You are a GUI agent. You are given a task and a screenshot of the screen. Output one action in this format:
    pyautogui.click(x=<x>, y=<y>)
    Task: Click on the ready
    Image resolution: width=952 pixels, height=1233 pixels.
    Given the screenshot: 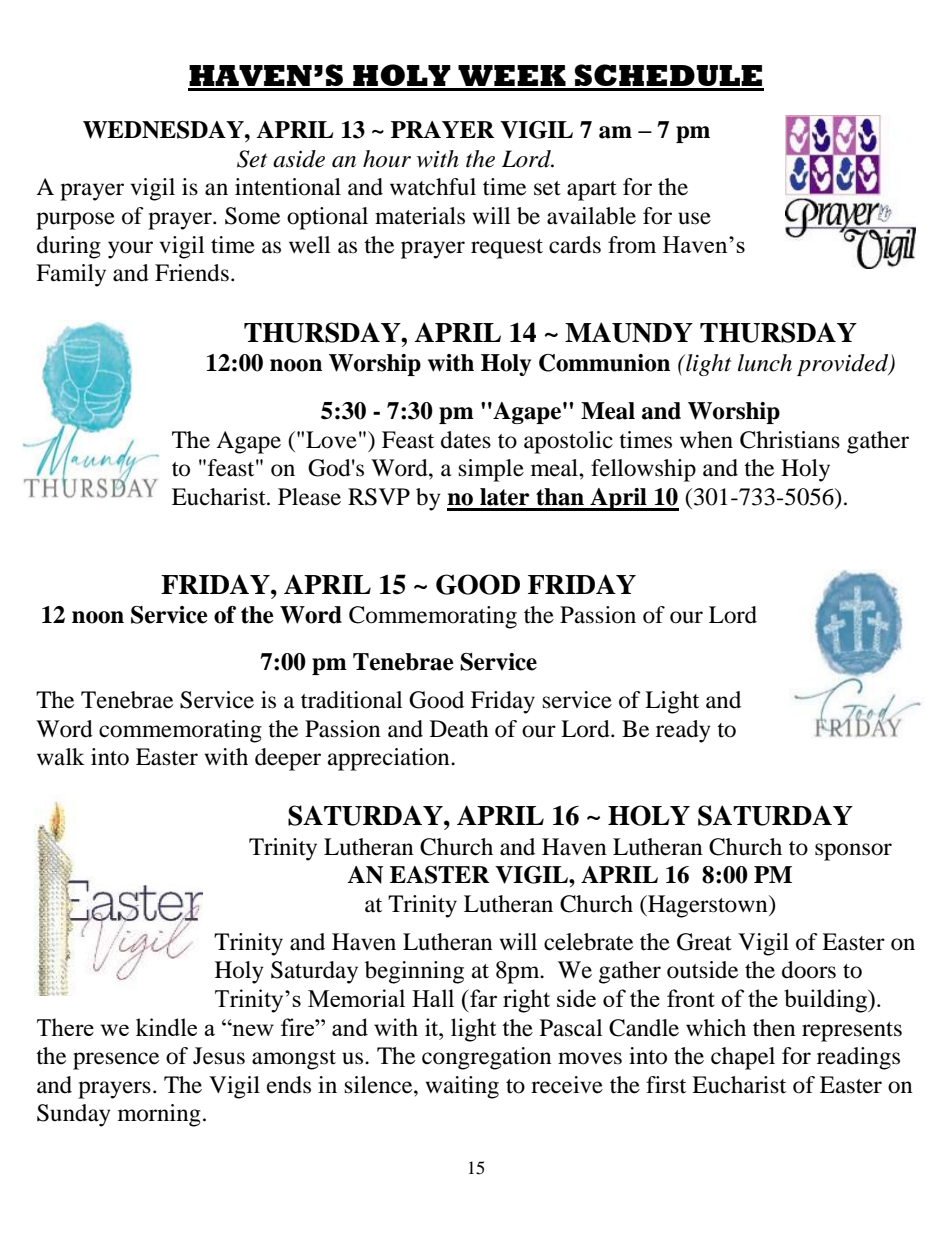 What is the action you would take?
    pyautogui.click(x=683, y=731)
